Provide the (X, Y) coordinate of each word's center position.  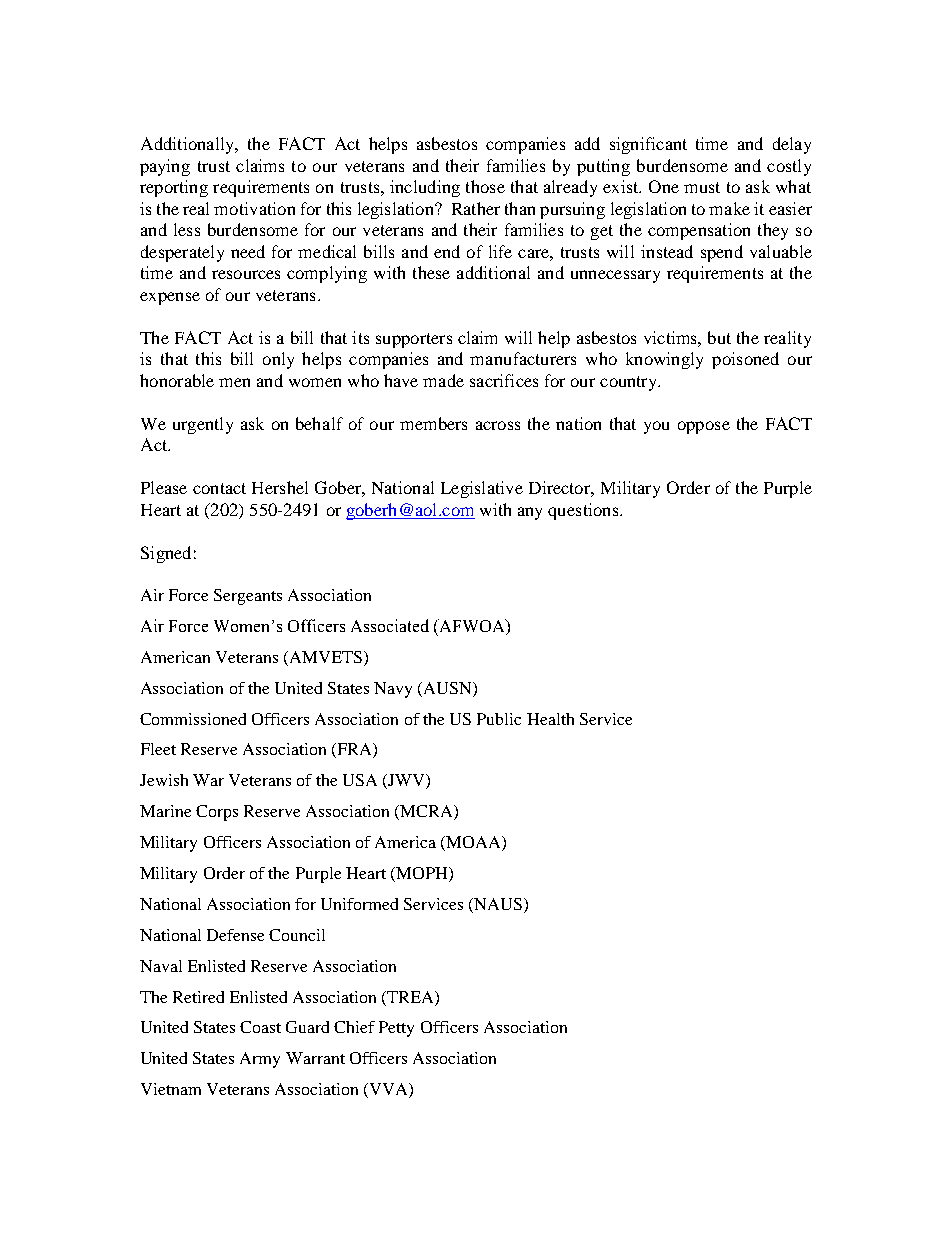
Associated (390, 625)
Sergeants (248, 597)
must (702, 187)
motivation (254, 208)
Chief (354, 1027)
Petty (396, 1029)
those (485, 186)
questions (584, 511)
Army (260, 1060)
